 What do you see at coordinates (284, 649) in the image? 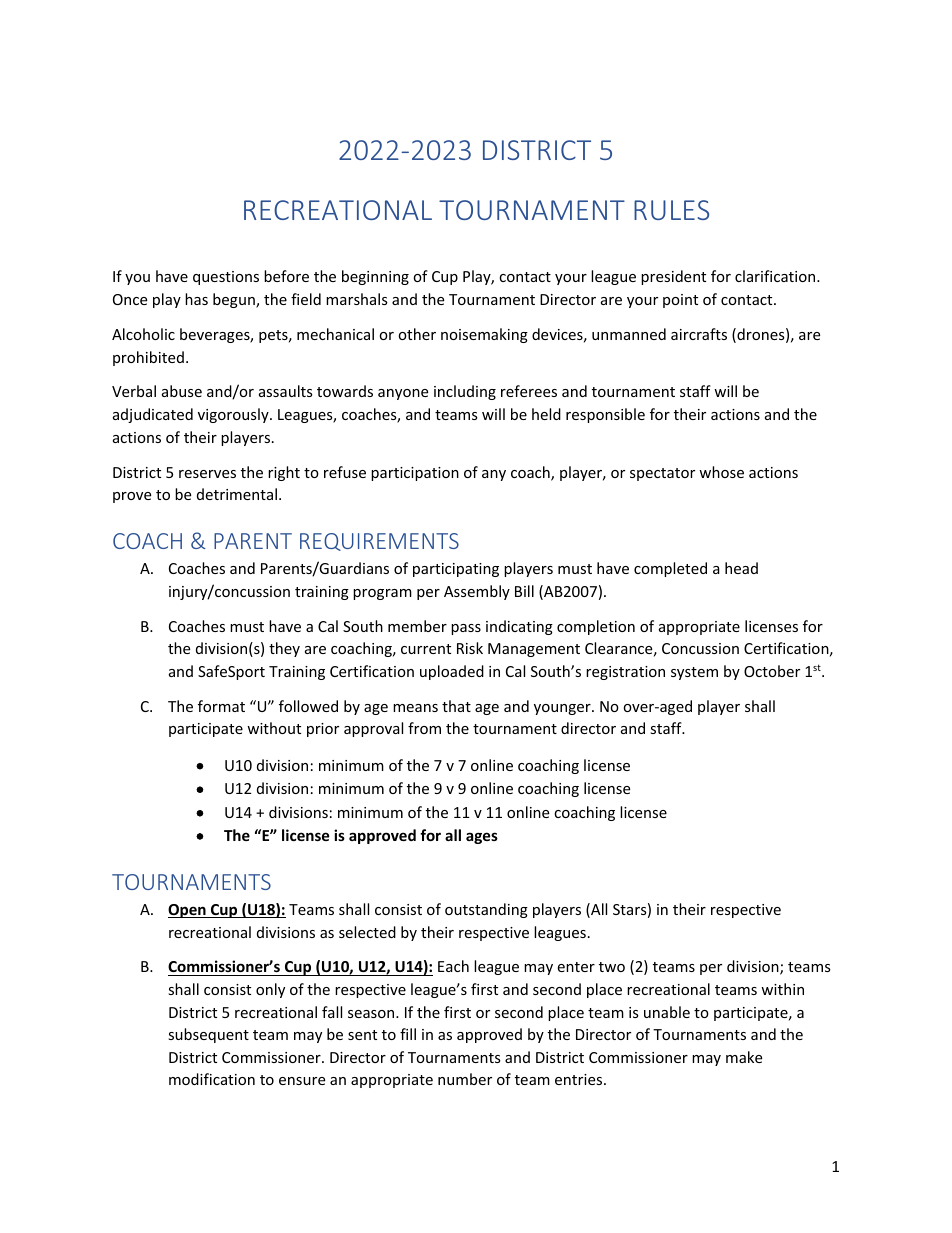
I see `they` at bounding box center [284, 649].
